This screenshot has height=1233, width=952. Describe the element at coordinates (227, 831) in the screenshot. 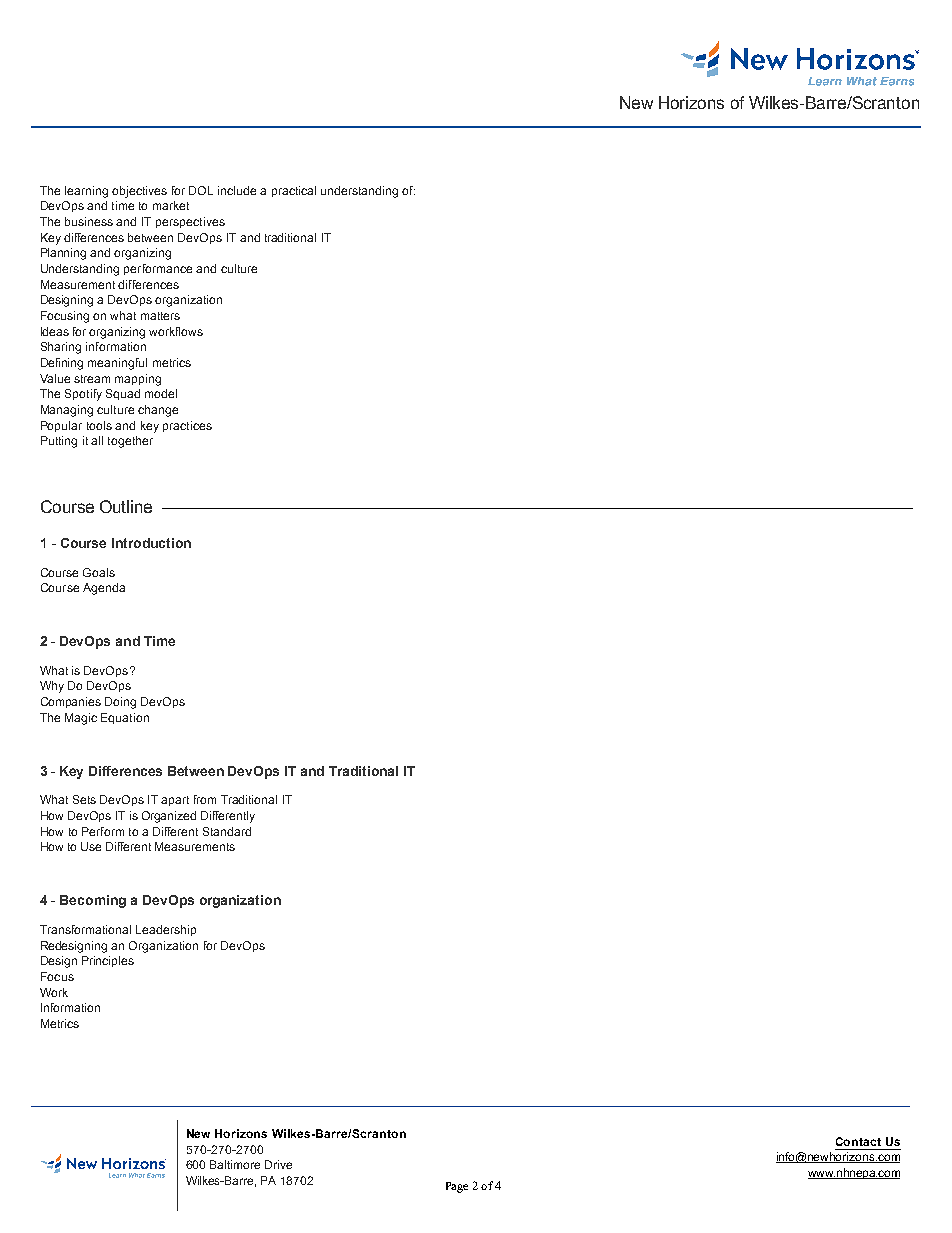

I see `Standard` at that location.
